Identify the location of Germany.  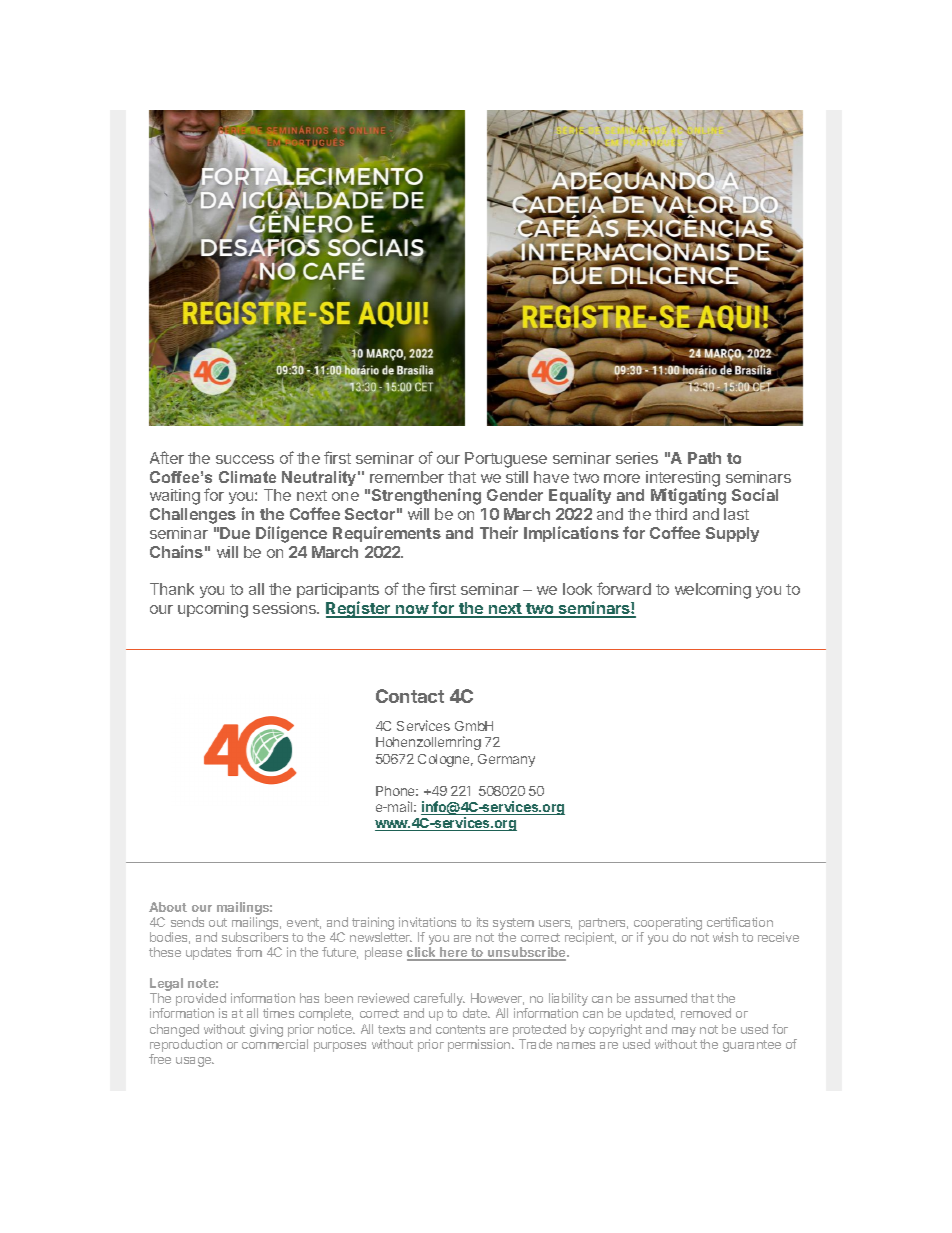
(506, 760).
